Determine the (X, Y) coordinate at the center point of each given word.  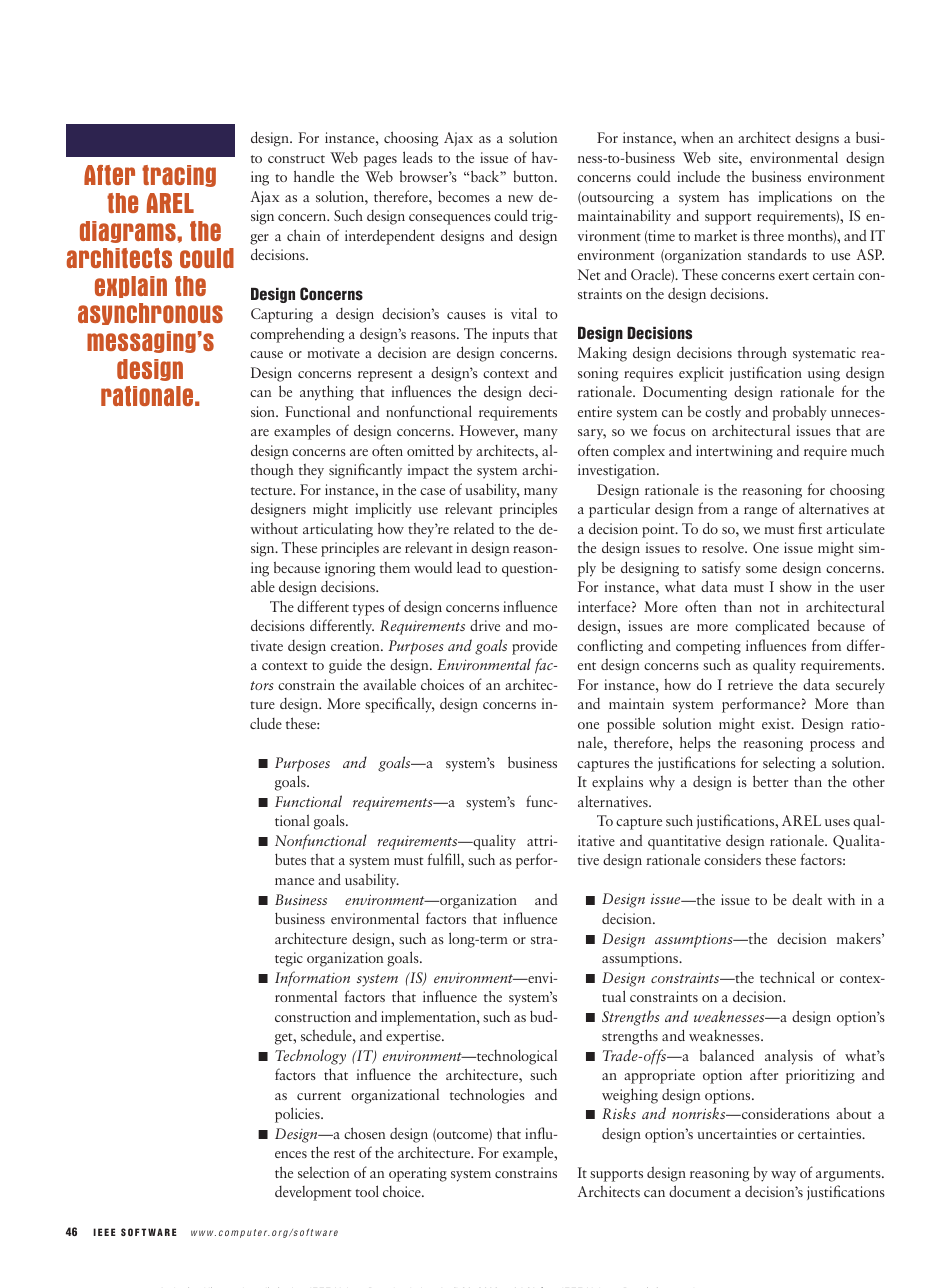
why (662, 783)
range (760, 512)
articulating (338, 530)
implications (795, 198)
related (474, 528)
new (520, 198)
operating (418, 1174)
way (783, 1176)
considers (732, 859)
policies (298, 1115)
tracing (179, 176)
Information (312, 979)
